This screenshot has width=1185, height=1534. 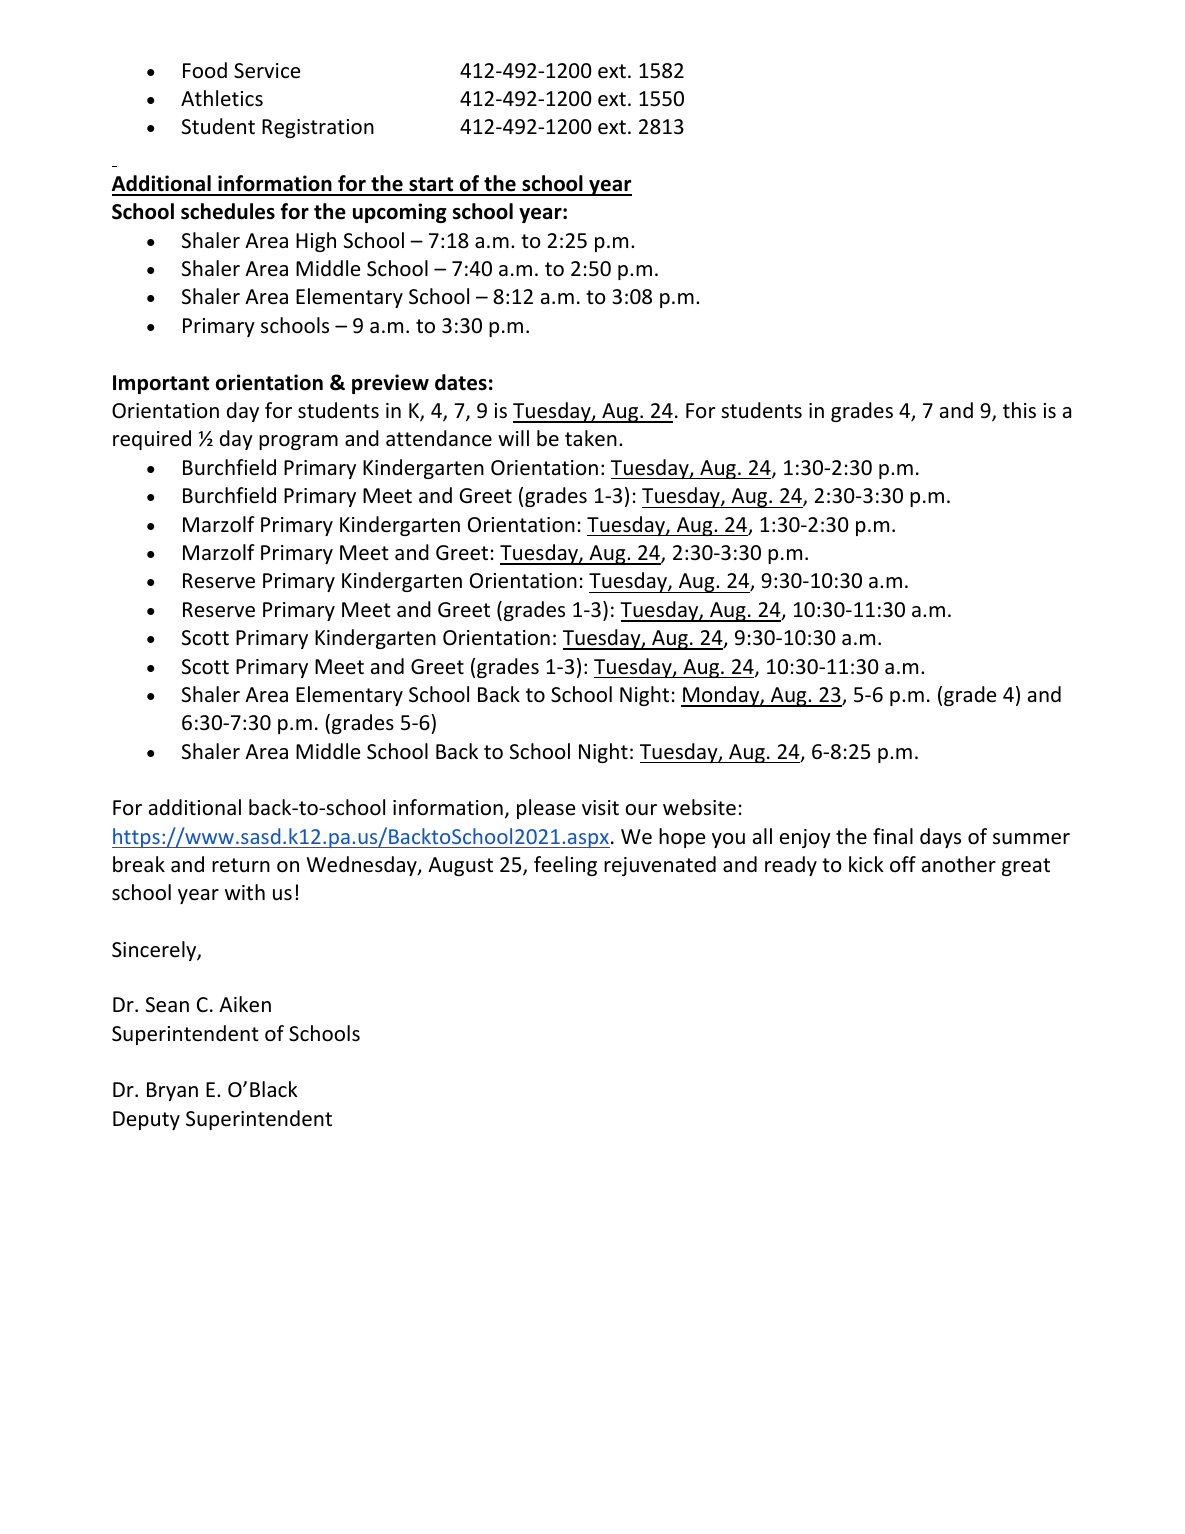 What do you see at coordinates (400, 213) in the screenshot?
I see `upcoming` at bounding box center [400, 213].
